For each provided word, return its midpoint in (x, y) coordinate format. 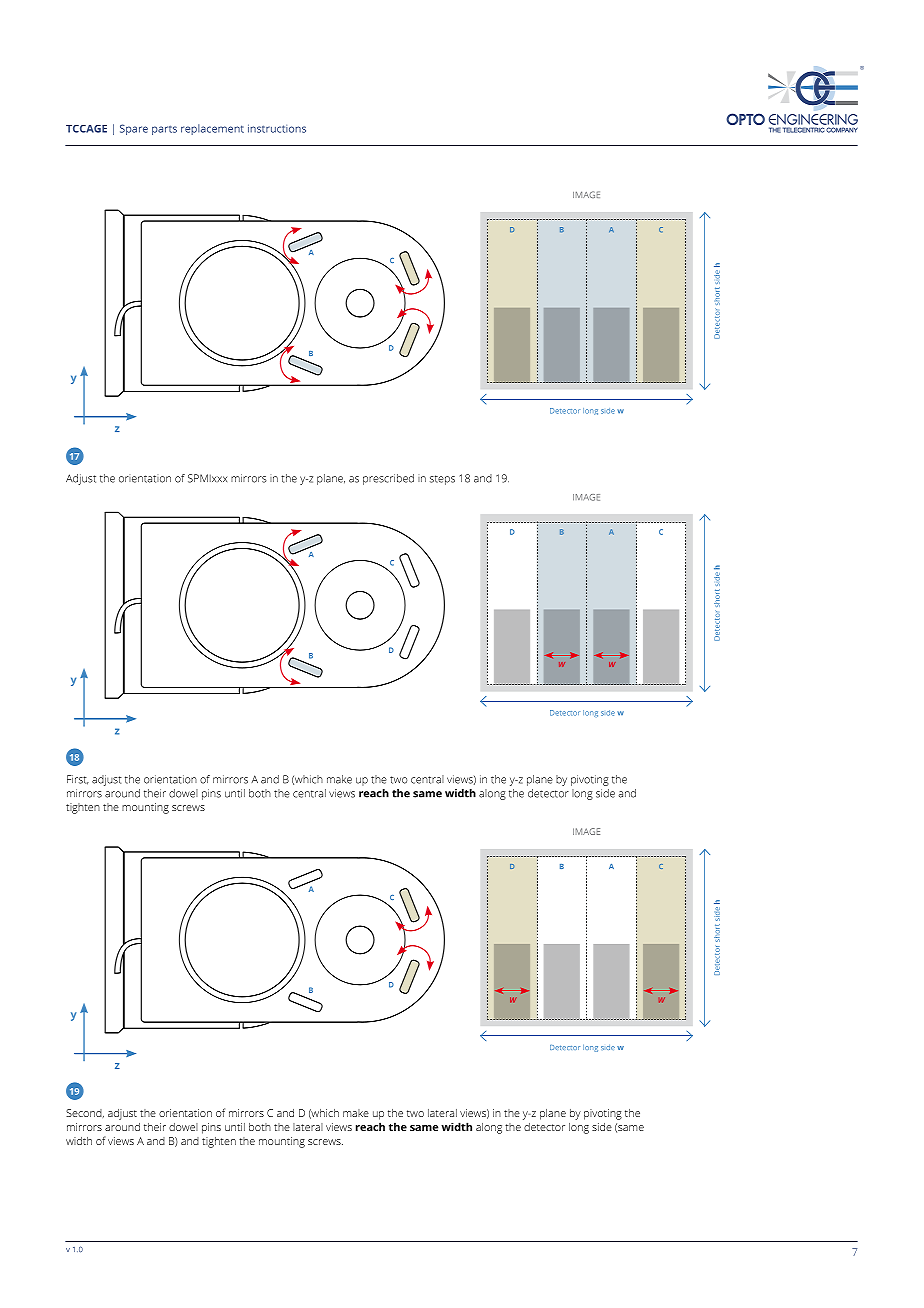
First (78, 780)
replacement (212, 129)
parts (164, 130)
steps (442, 480)
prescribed (388, 479)
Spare (134, 129)
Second (85, 1113)
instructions (277, 128)
